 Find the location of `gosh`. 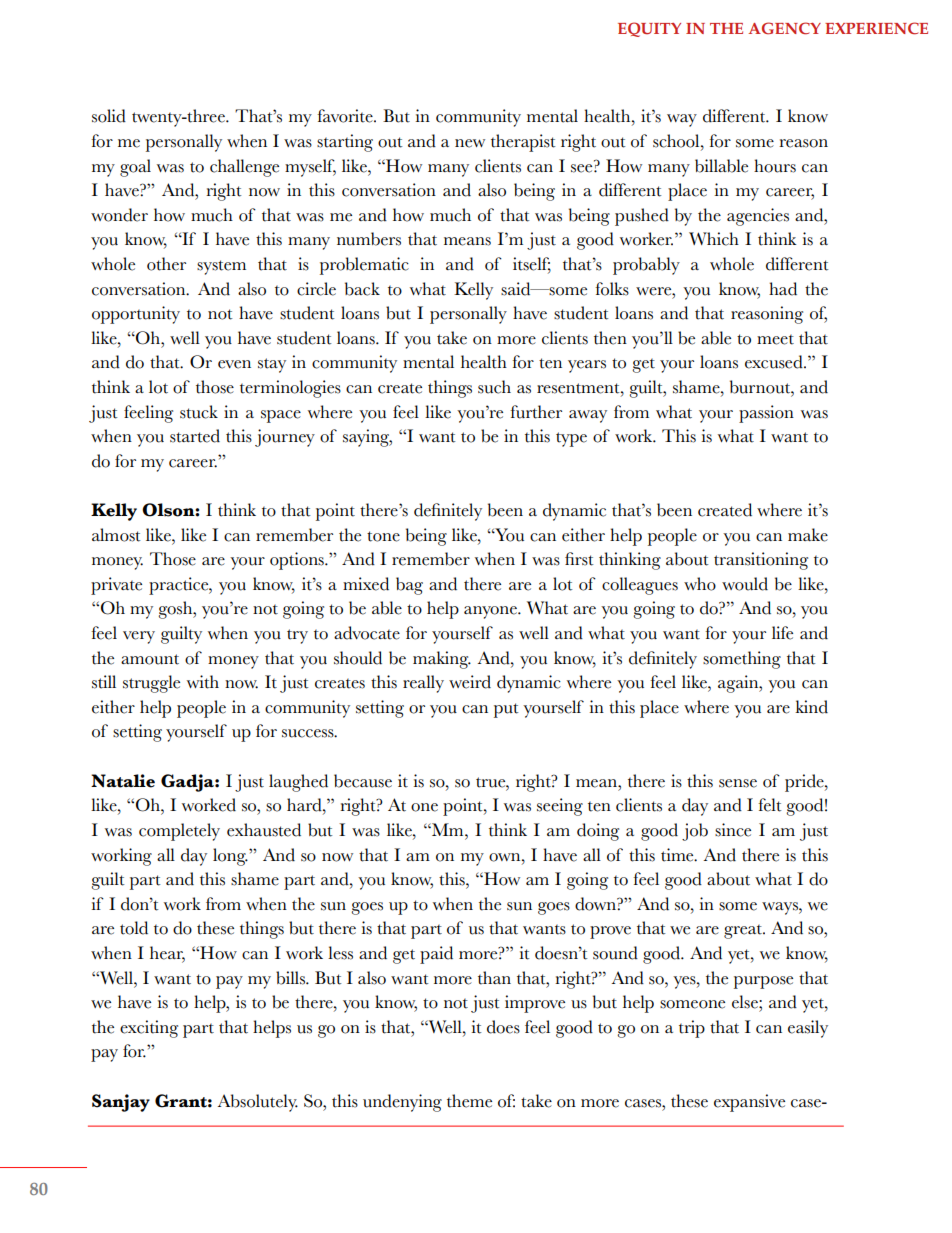

gosh is located at coordinates (176, 610).
